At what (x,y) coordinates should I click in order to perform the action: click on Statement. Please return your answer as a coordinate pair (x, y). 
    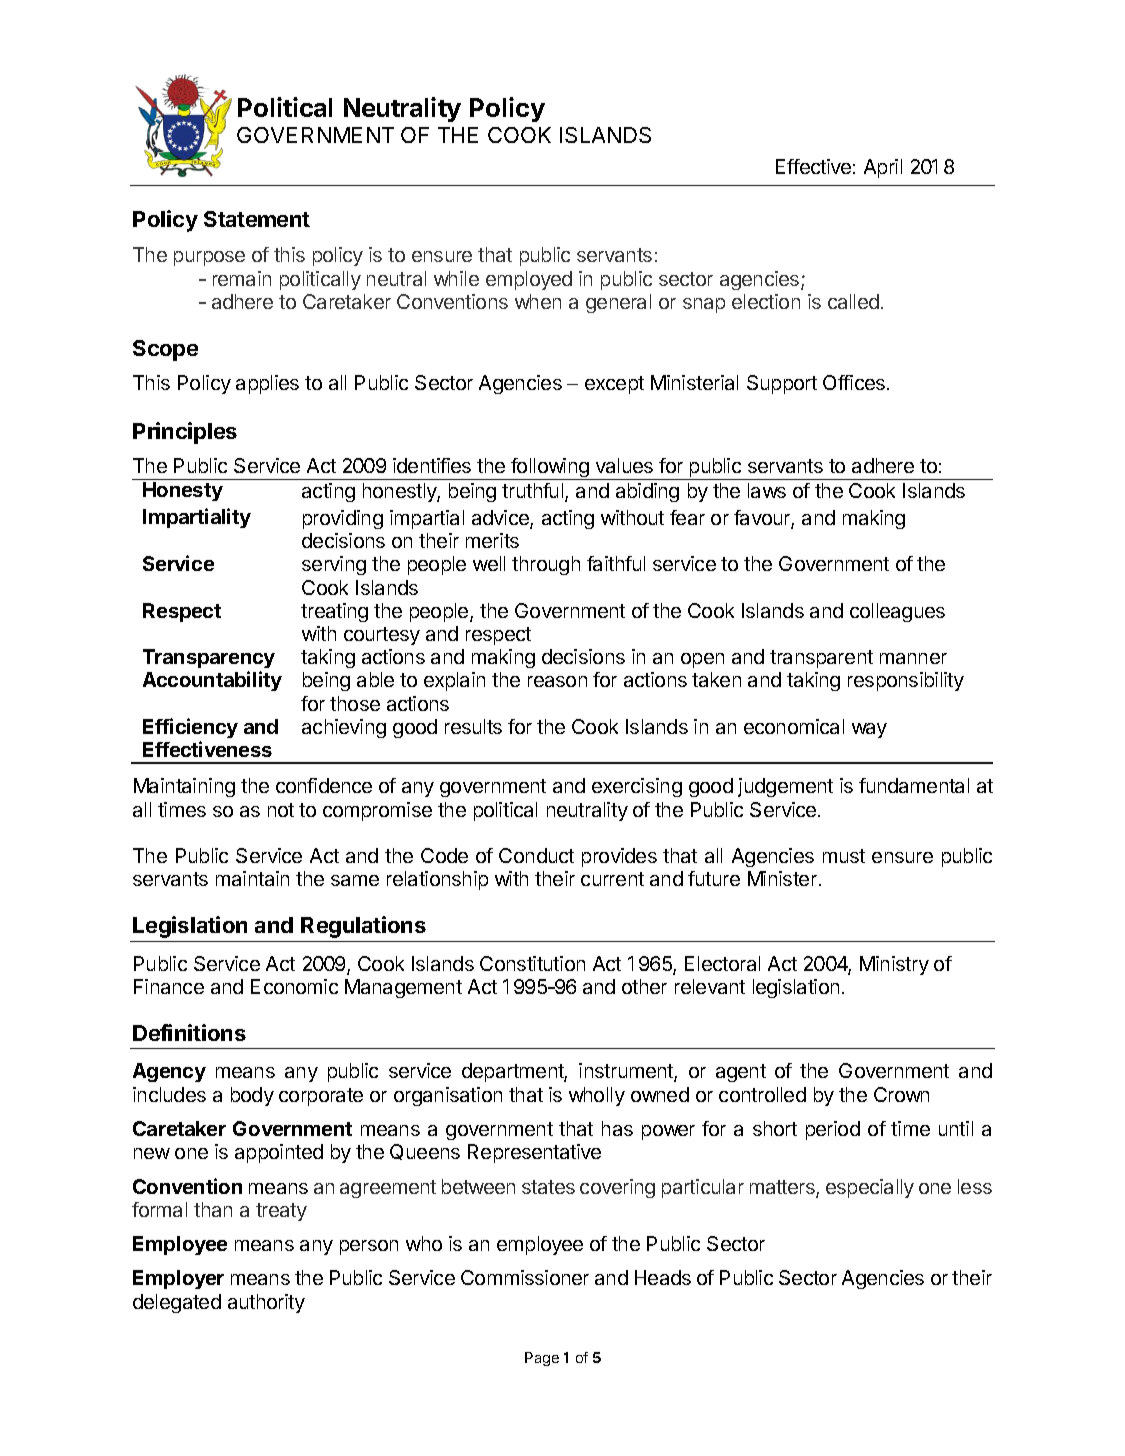
    Looking at the image, I should click on (257, 219).
